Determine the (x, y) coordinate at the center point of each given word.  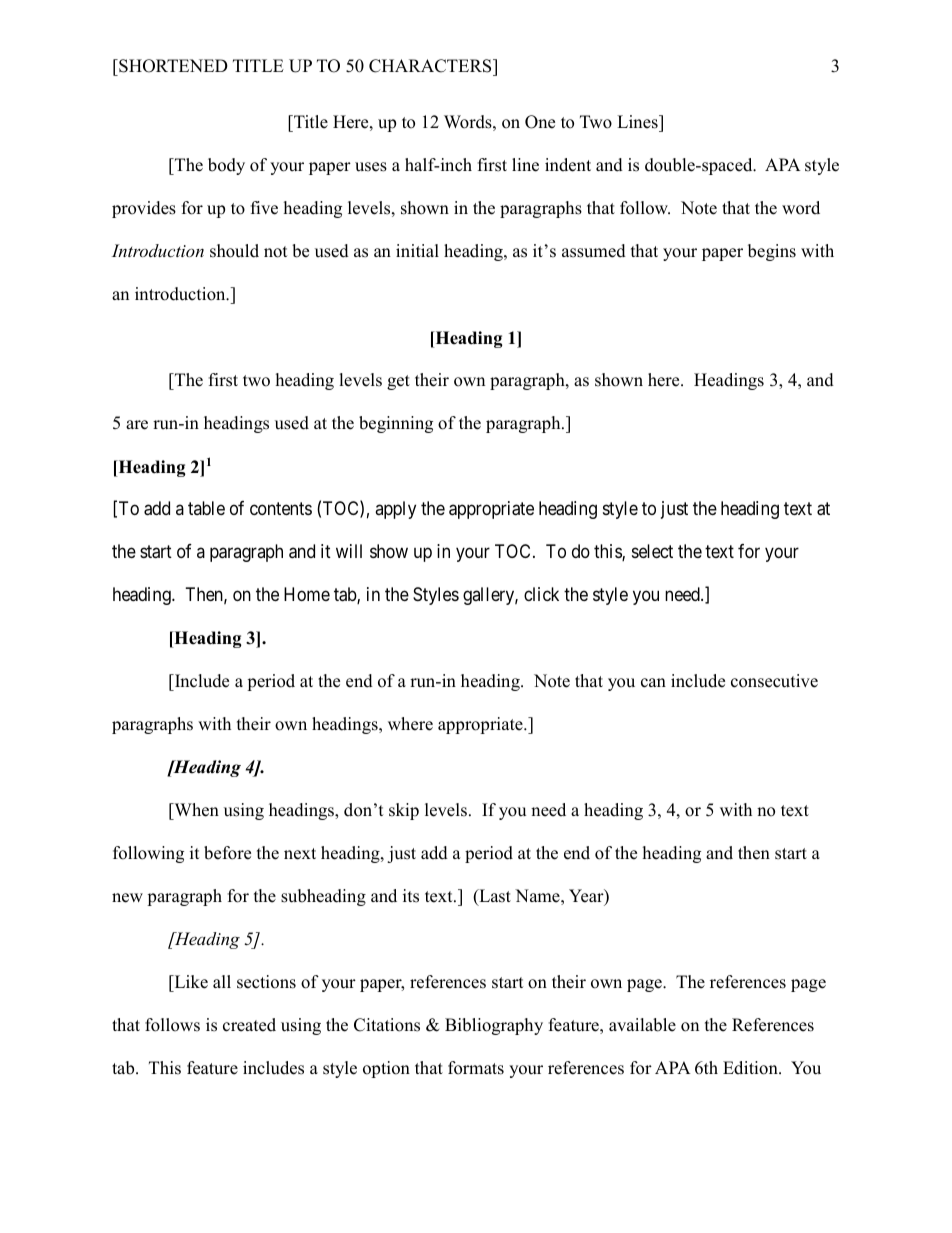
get (398, 382)
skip (404, 811)
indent (568, 165)
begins (772, 252)
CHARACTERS (431, 67)
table (206, 508)
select (652, 551)
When (195, 810)
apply (395, 510)
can (653, 683)
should (234, 251)
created (249, 1025)
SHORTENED (172, 67)
